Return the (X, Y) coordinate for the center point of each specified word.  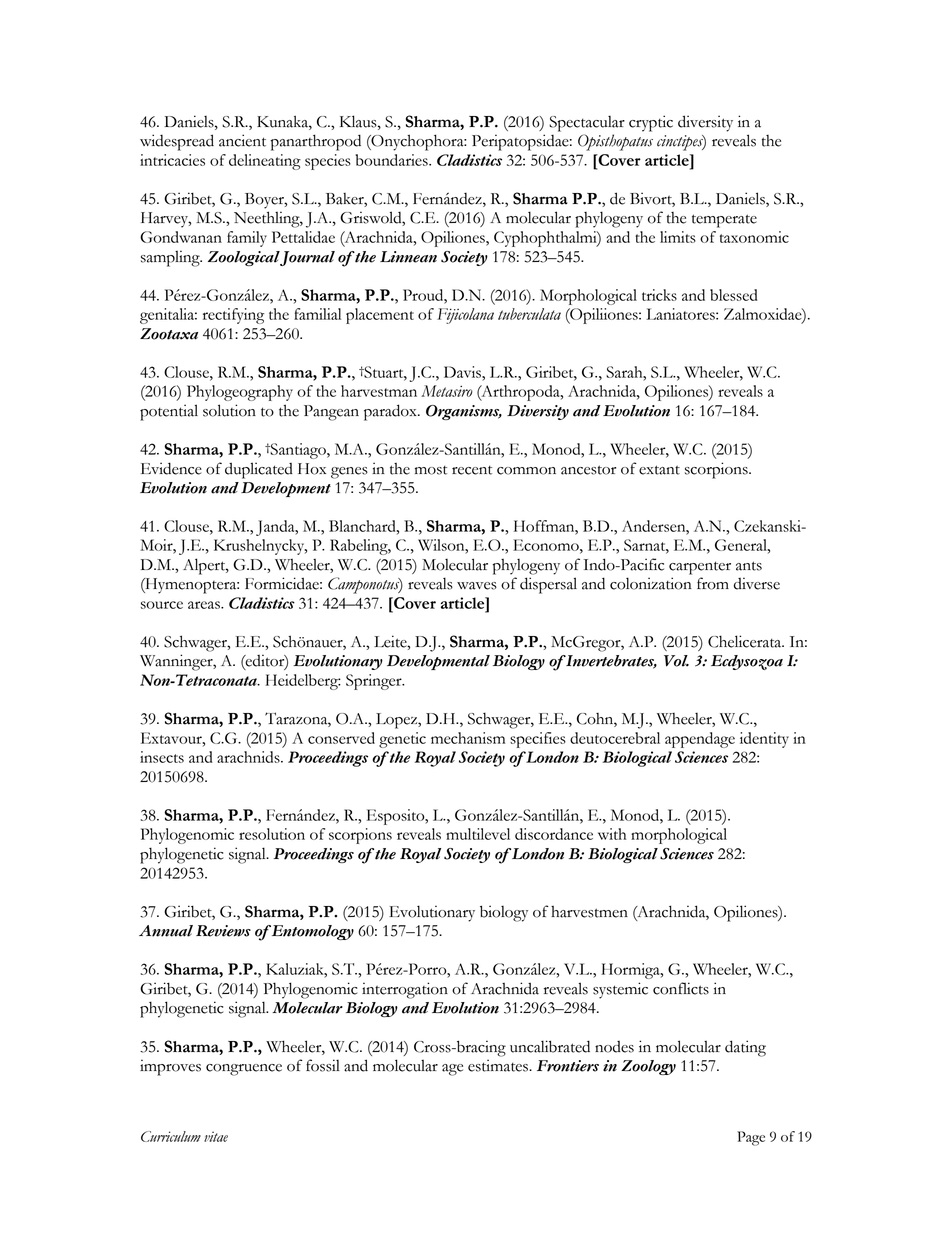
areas (205, 605)
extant (659, 470)
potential (169, 412)
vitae (216, 1136)
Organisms (464, 412)
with (612, 834)
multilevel (478, 834)
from (713, 583)
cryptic (651, 123)
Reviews (223, 931)
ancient (242, 140)
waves (477, 586)
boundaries (393, 160)
